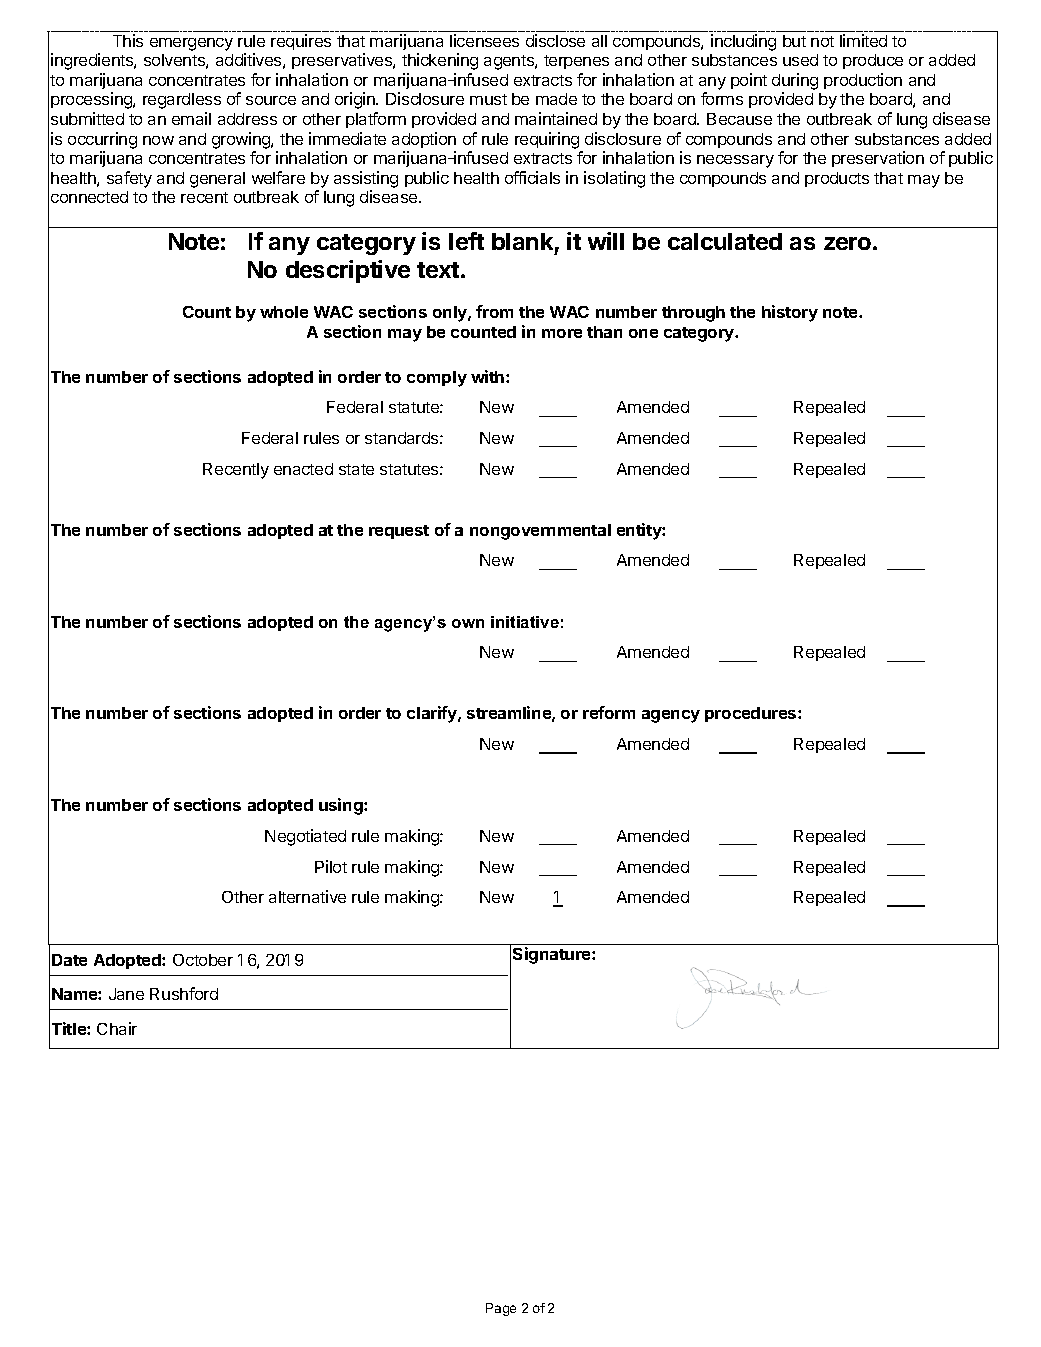 The width and height of the page is (1041, 1347). What do you see at coordinates (488, 99) in the page?
I see `must` at bounding box center [488, 99].
